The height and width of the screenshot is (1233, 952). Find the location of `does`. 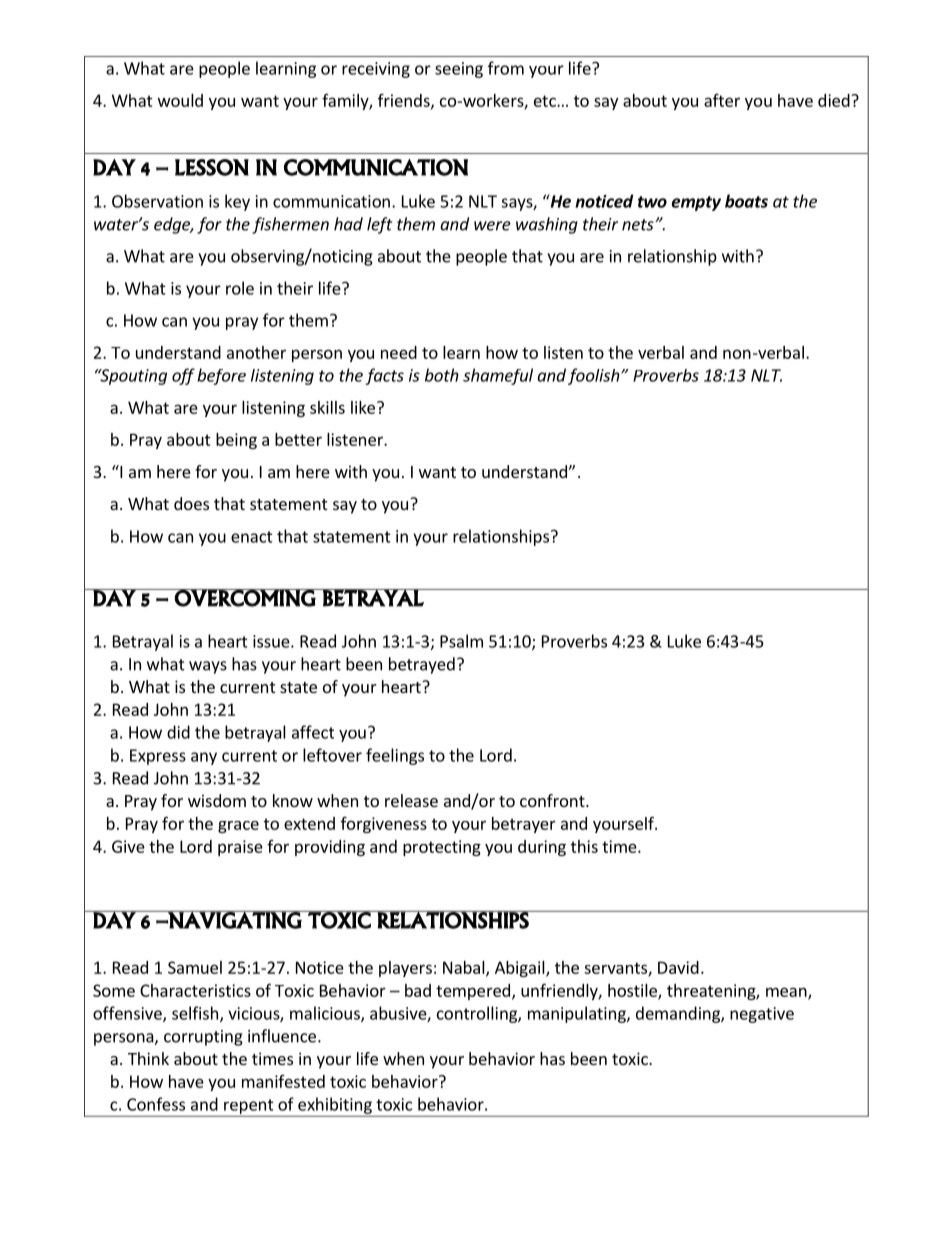

does is located at coordinates (191, 503).
